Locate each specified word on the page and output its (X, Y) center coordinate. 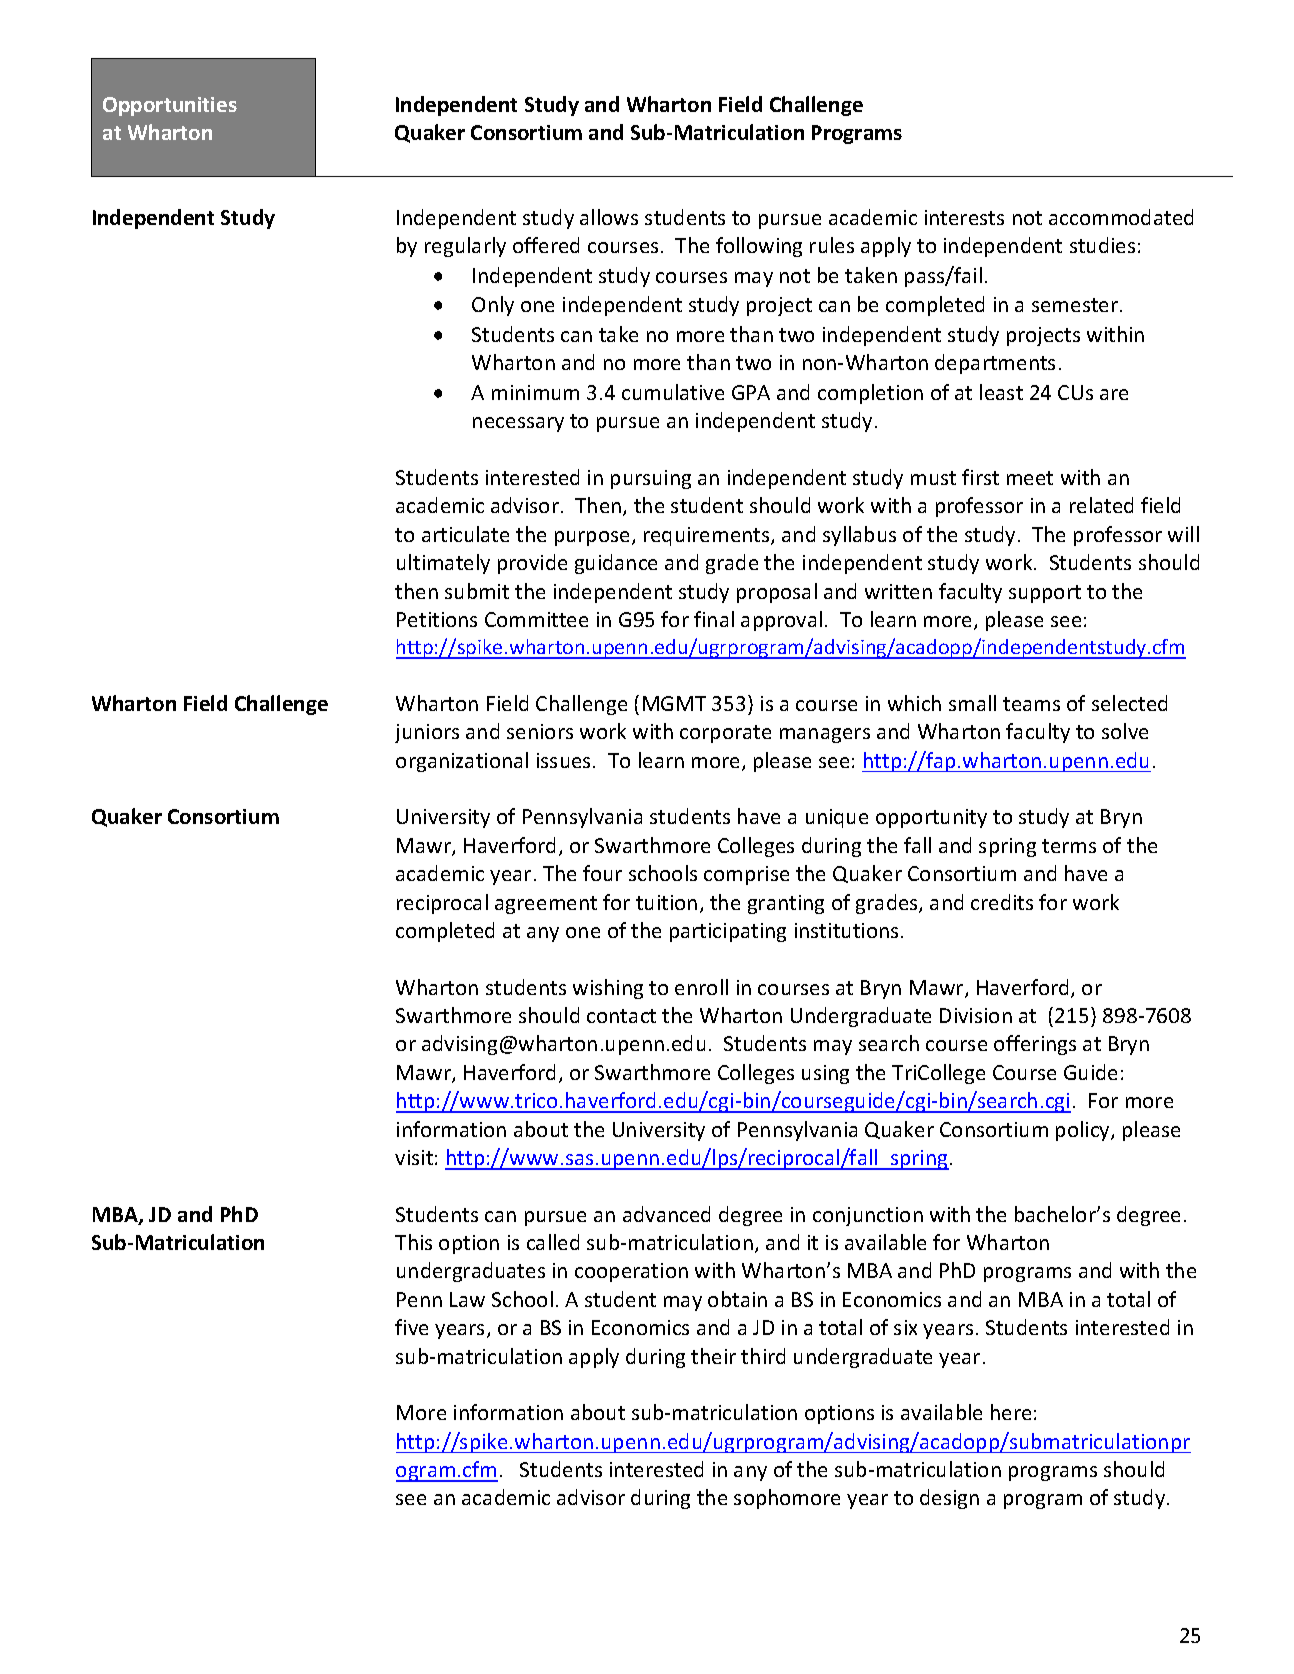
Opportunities (170, 106)
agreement (546, 905)
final (714, 619)
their (713, 1356)
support (1045, 594)
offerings (1035, 1045)
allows (609, 217)
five (411, 1327)
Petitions (437, 619)
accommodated (1121, 217)
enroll (701, 987)
